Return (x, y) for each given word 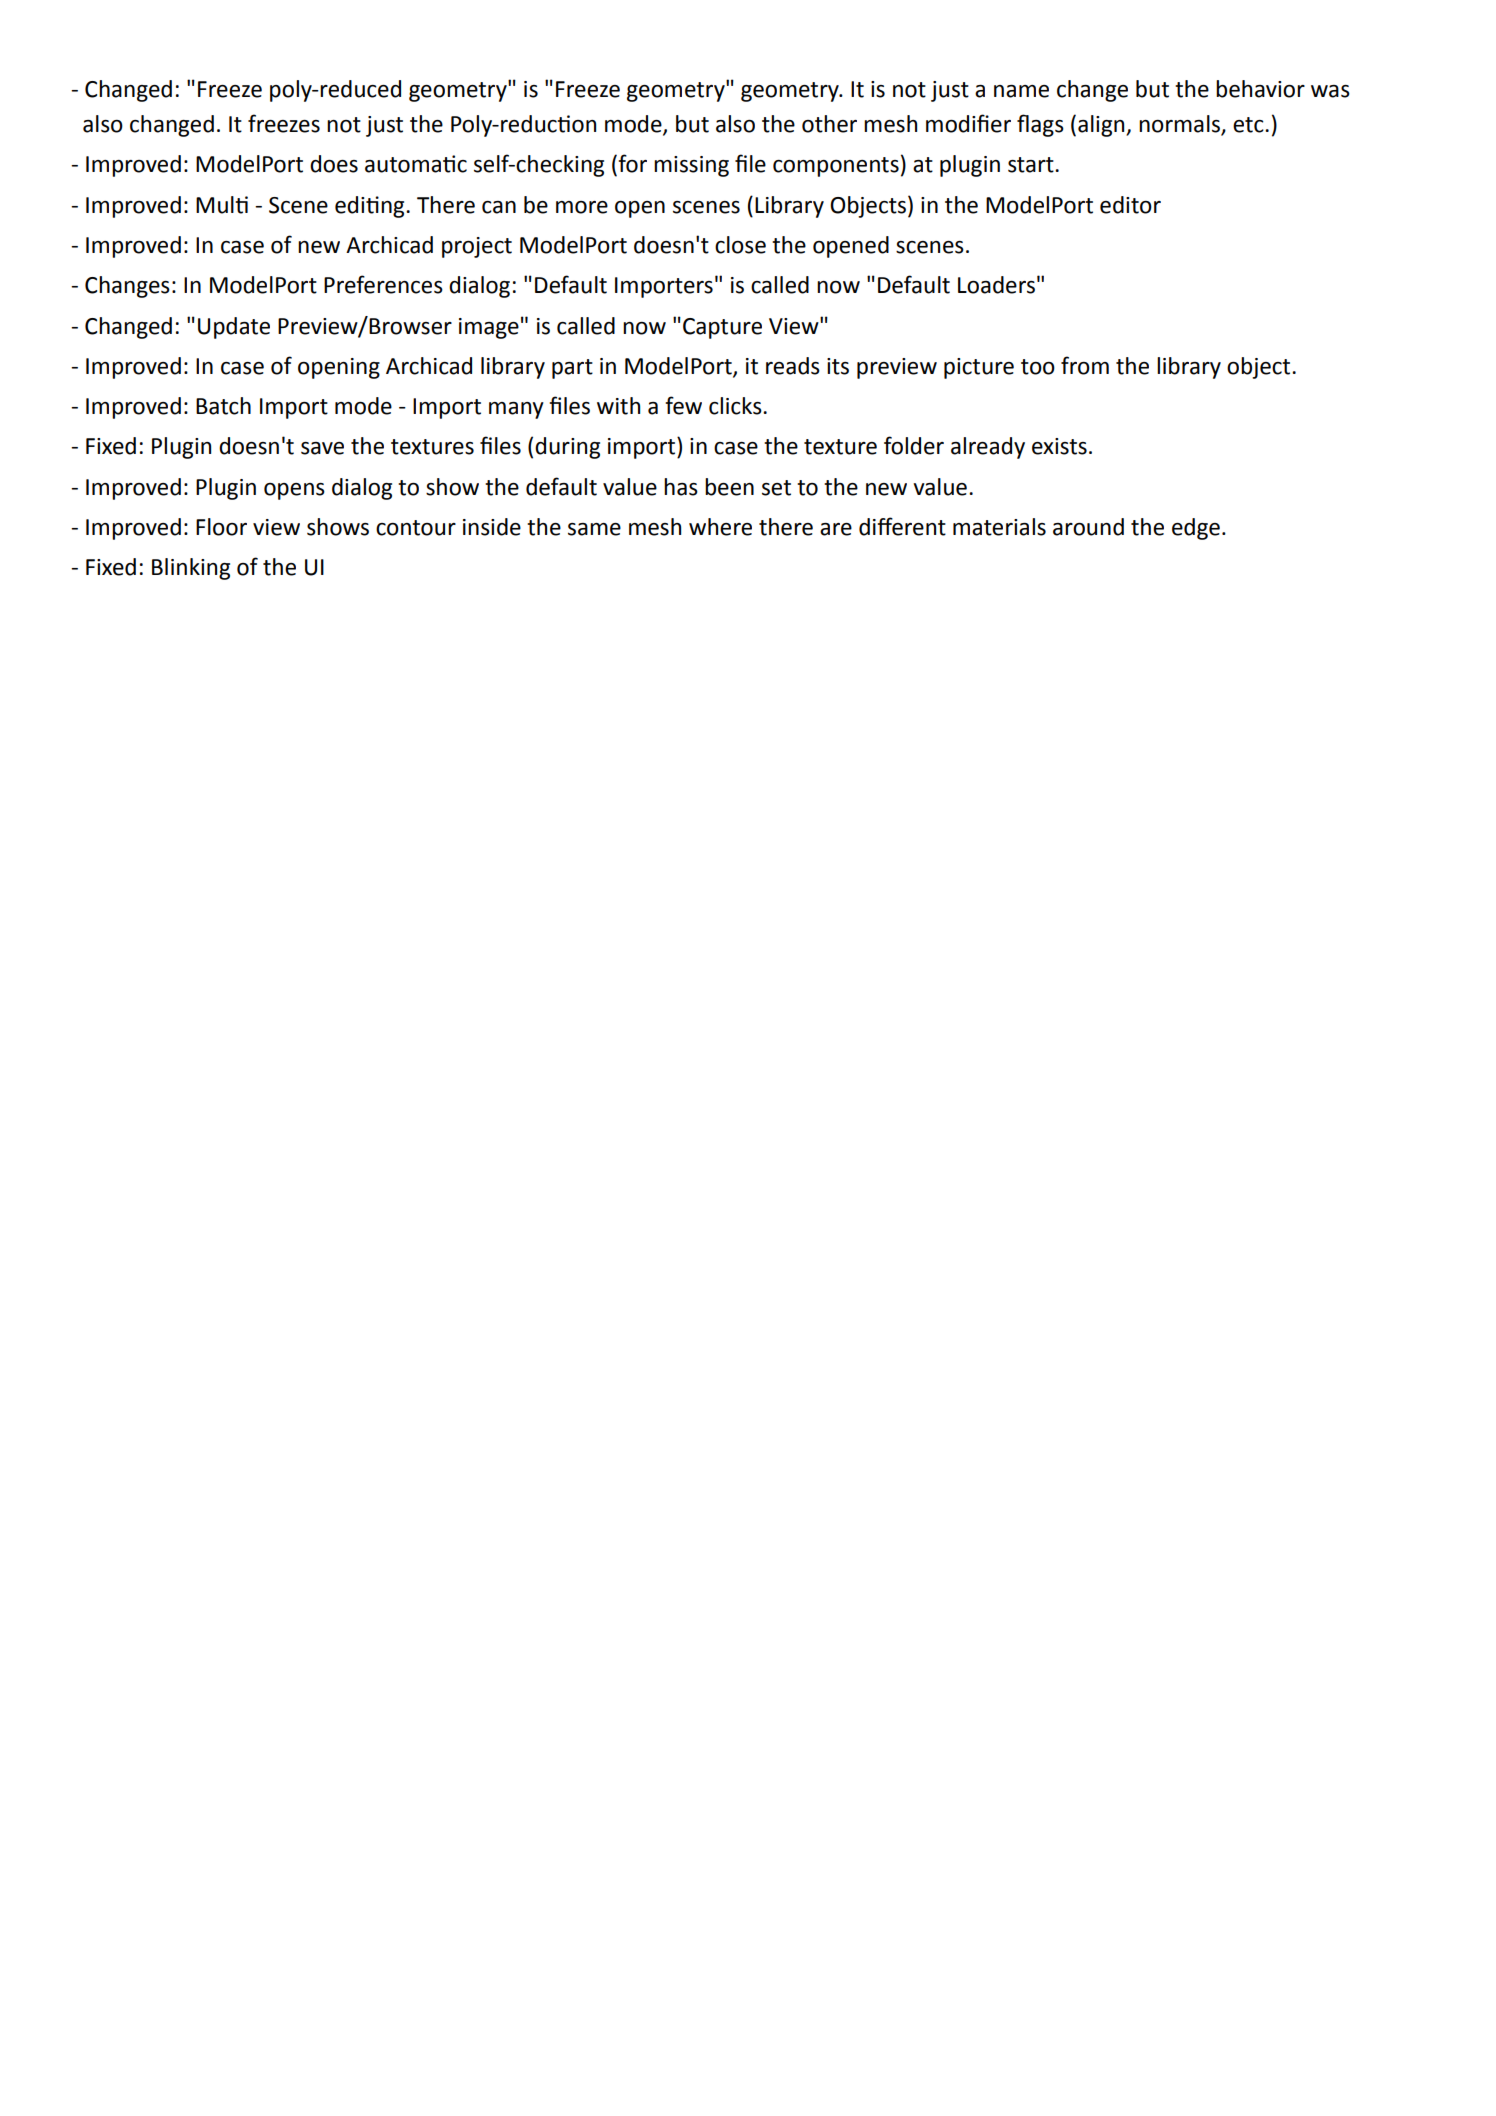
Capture (722, 328)
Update (234, 328)
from (1085, 365)
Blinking (191, 569)
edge (1196, 529)
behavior (1260, 89)
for (631, 164)
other (829, 124)
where (720, 527)
